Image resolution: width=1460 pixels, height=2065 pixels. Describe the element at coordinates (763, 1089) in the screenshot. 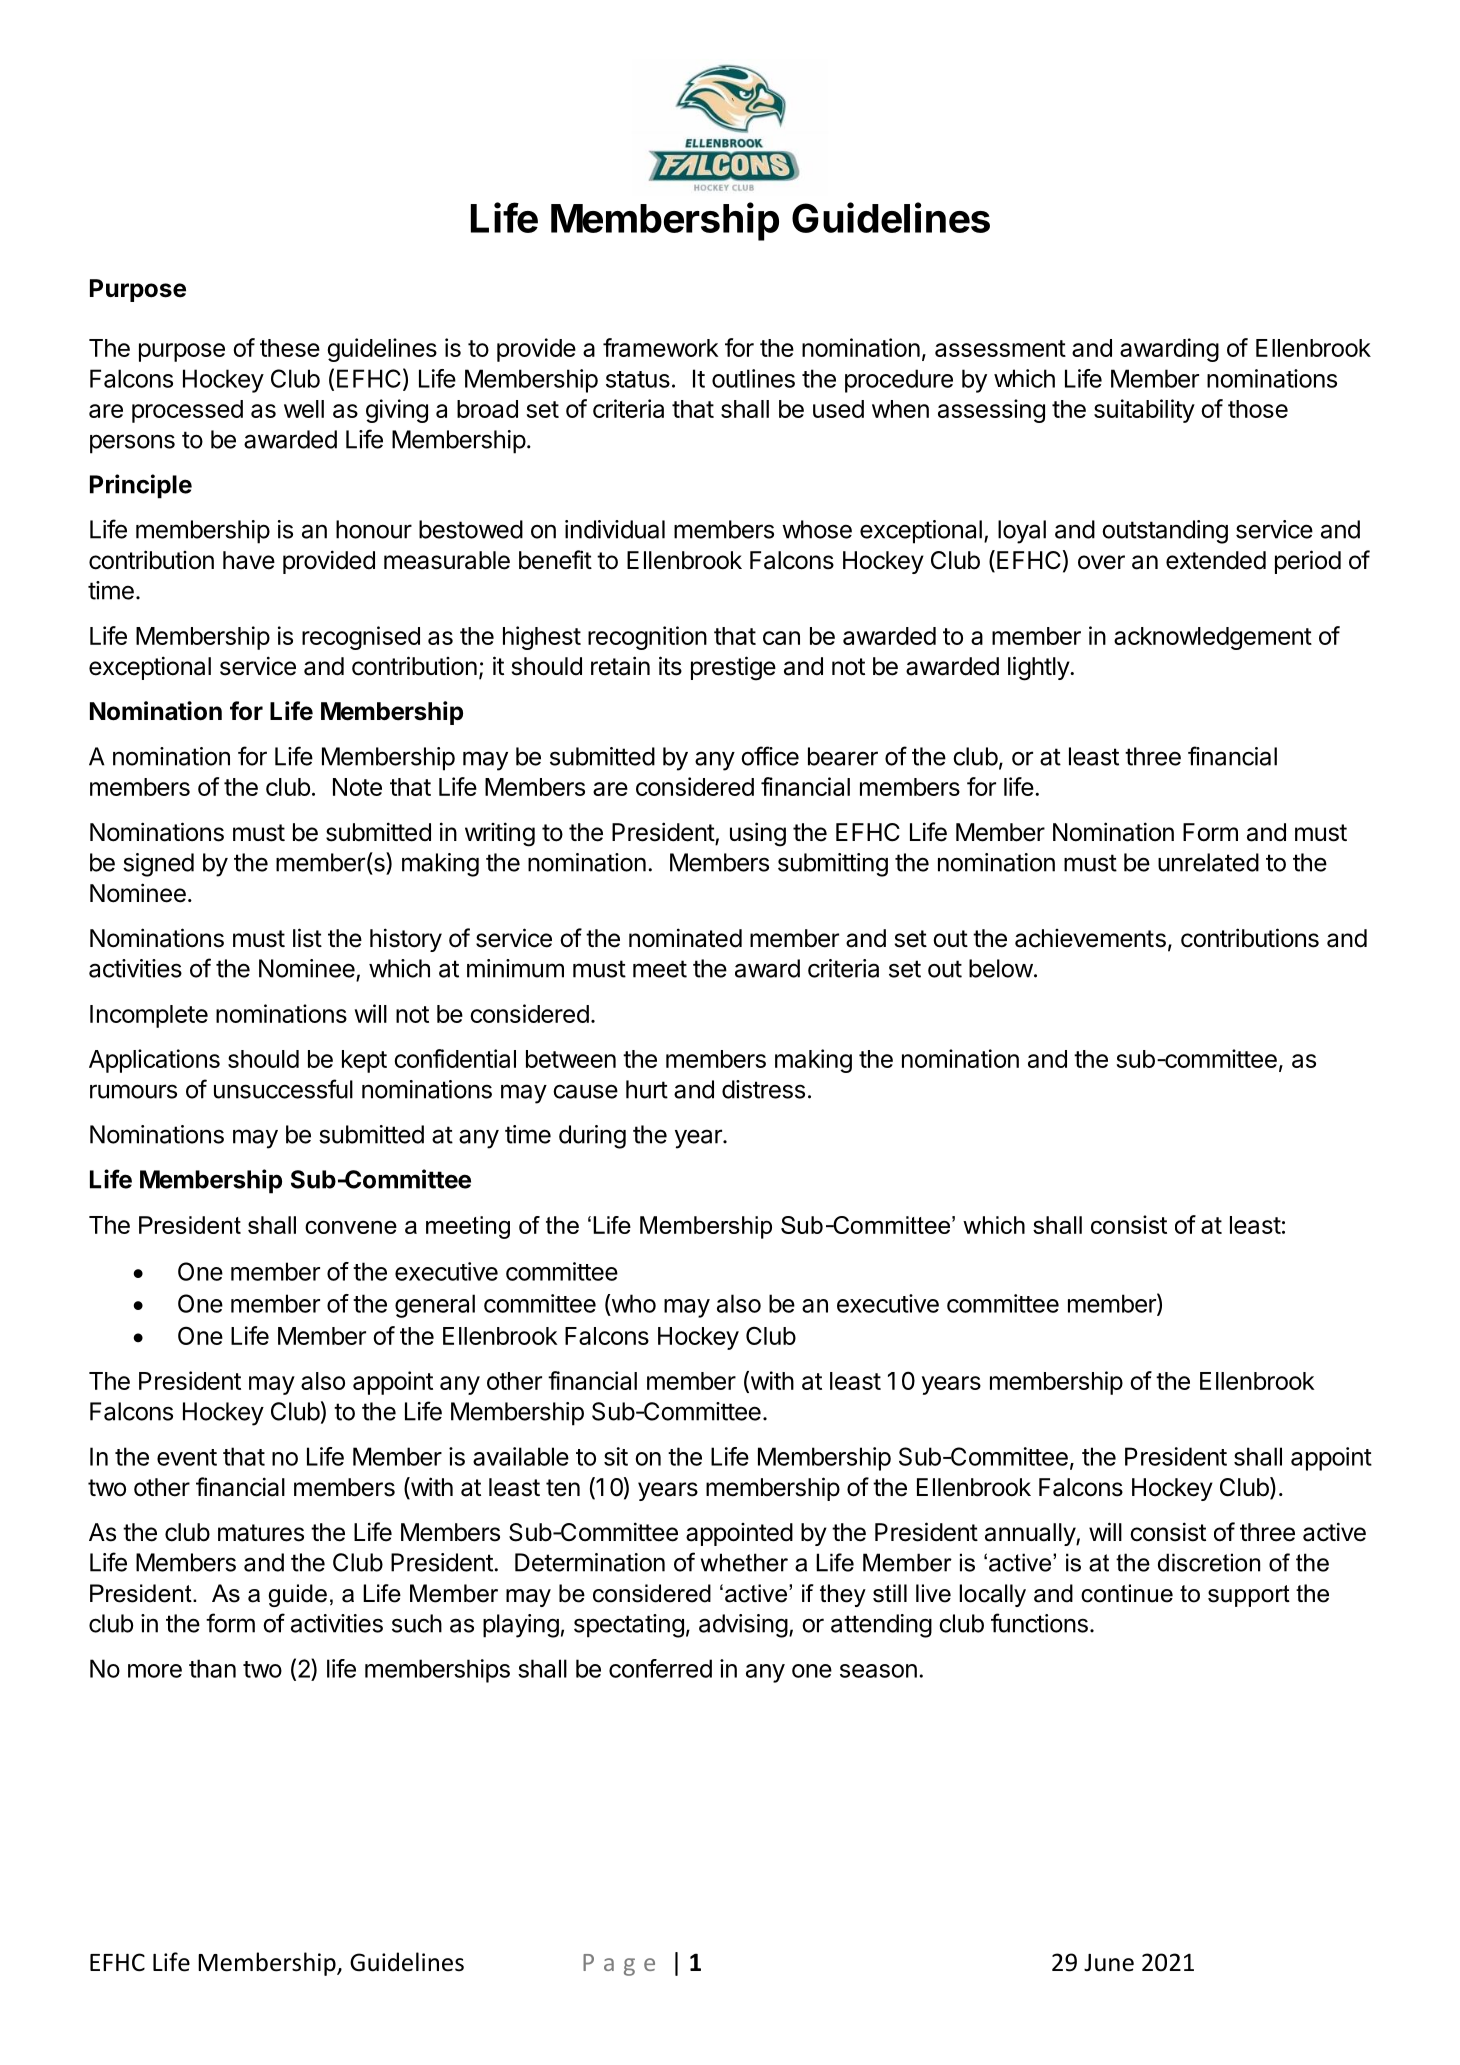

I see `distress` at that location.
